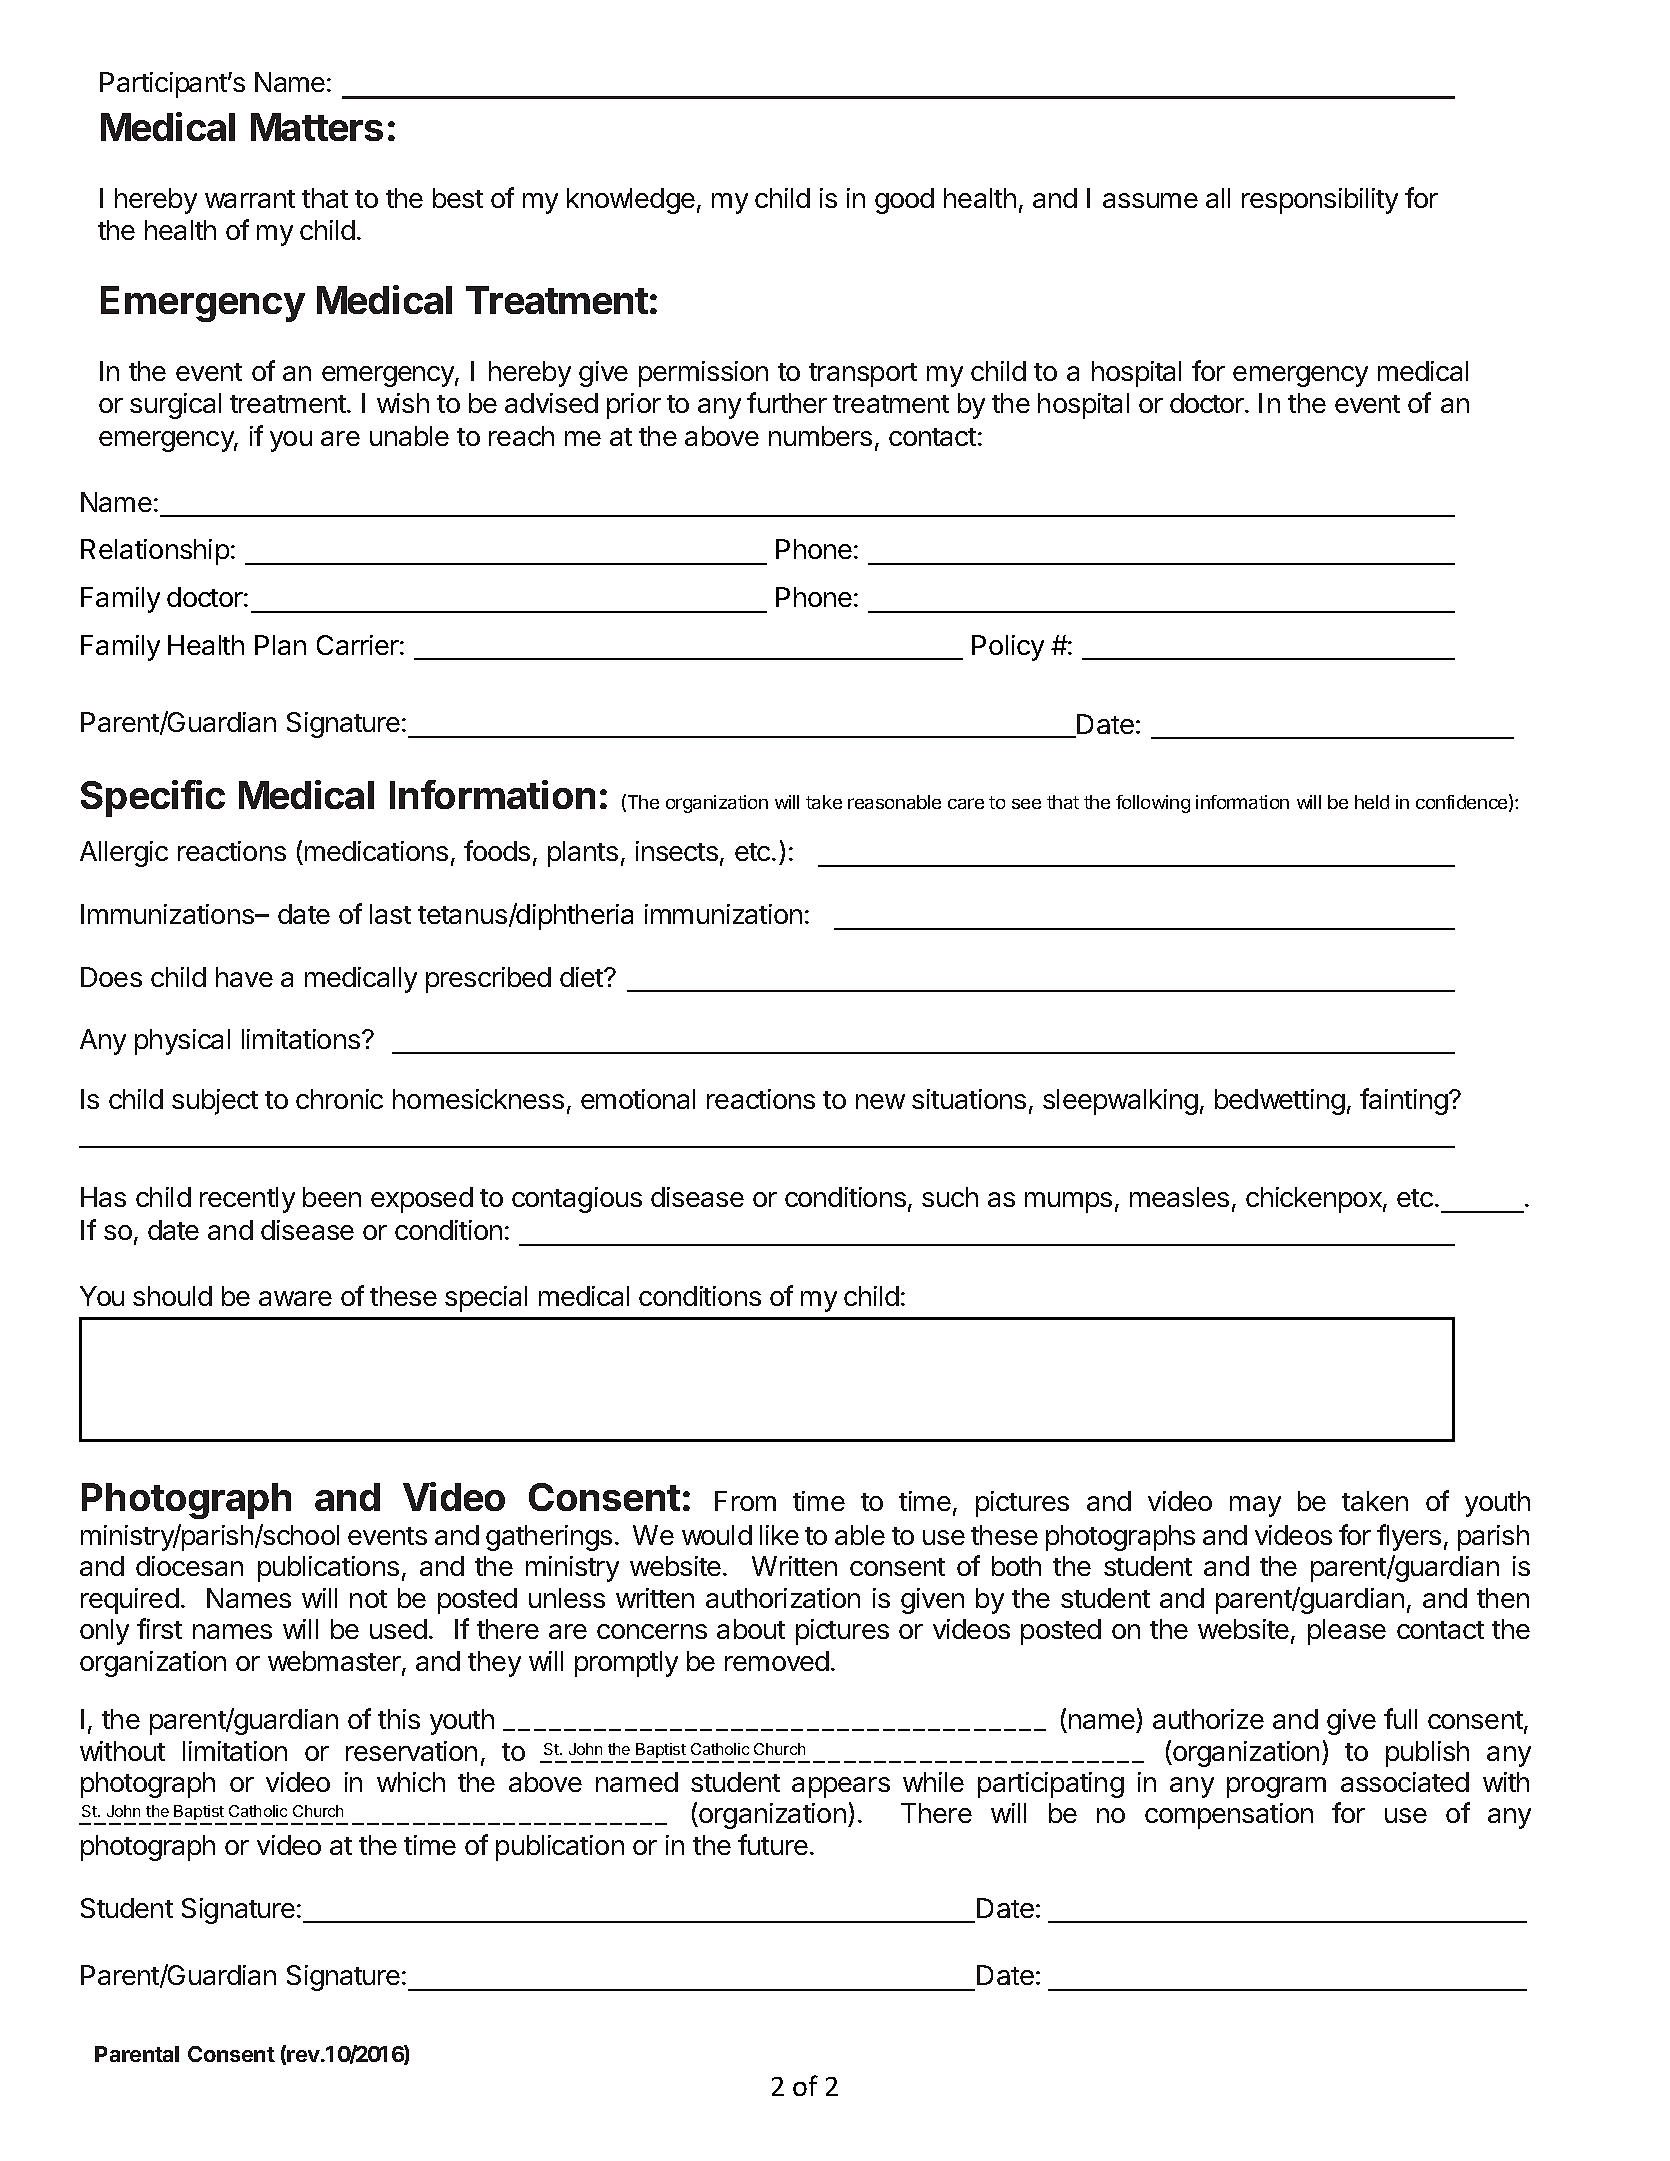 This screenshot has width=1670, height=2161. What do you see at coordinates (250, 199) in the screenshot?
I see `warrant` at bounding box center [250, 199].
